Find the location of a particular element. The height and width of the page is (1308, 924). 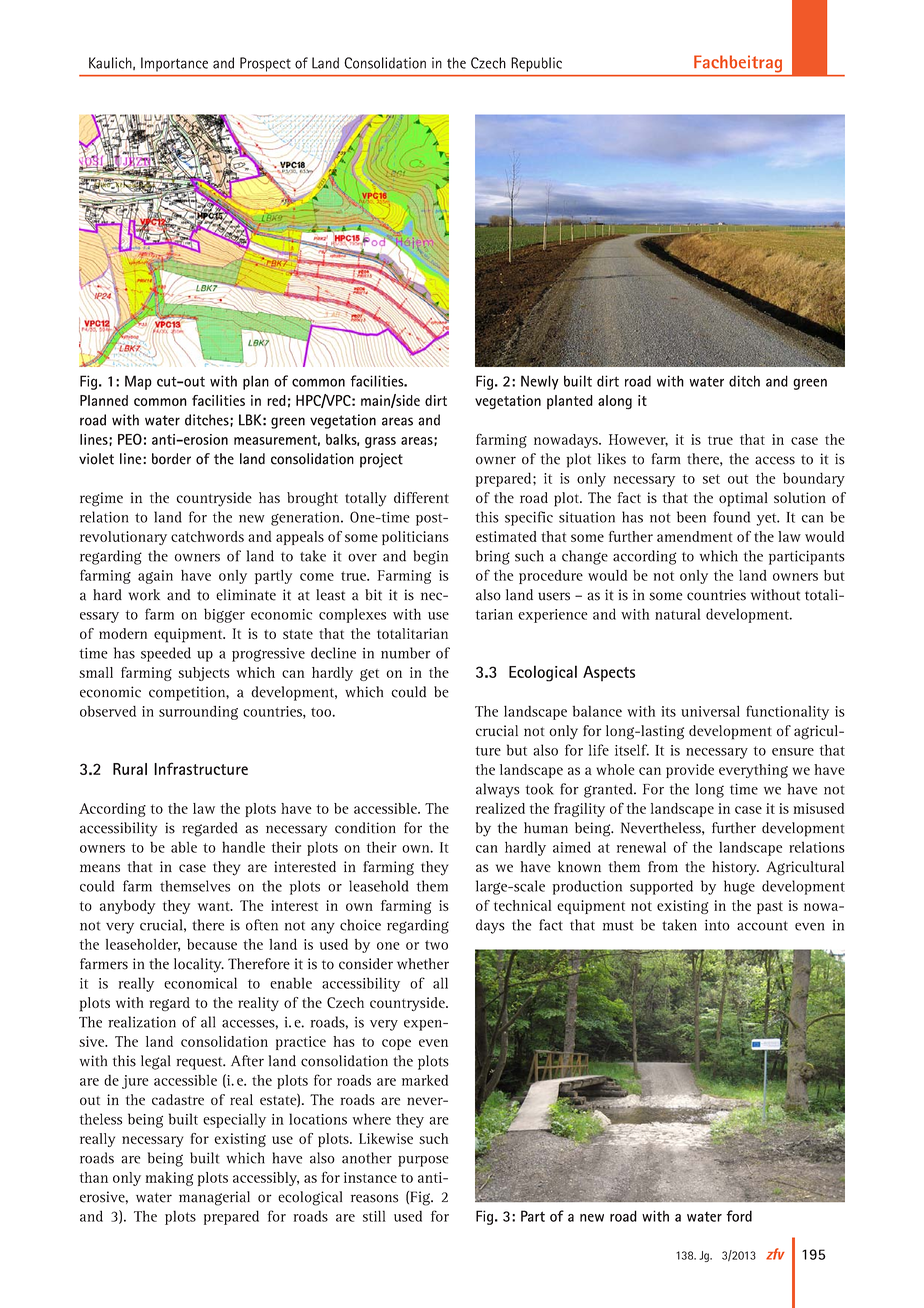

Republic is located at coordinates (537, 64).
